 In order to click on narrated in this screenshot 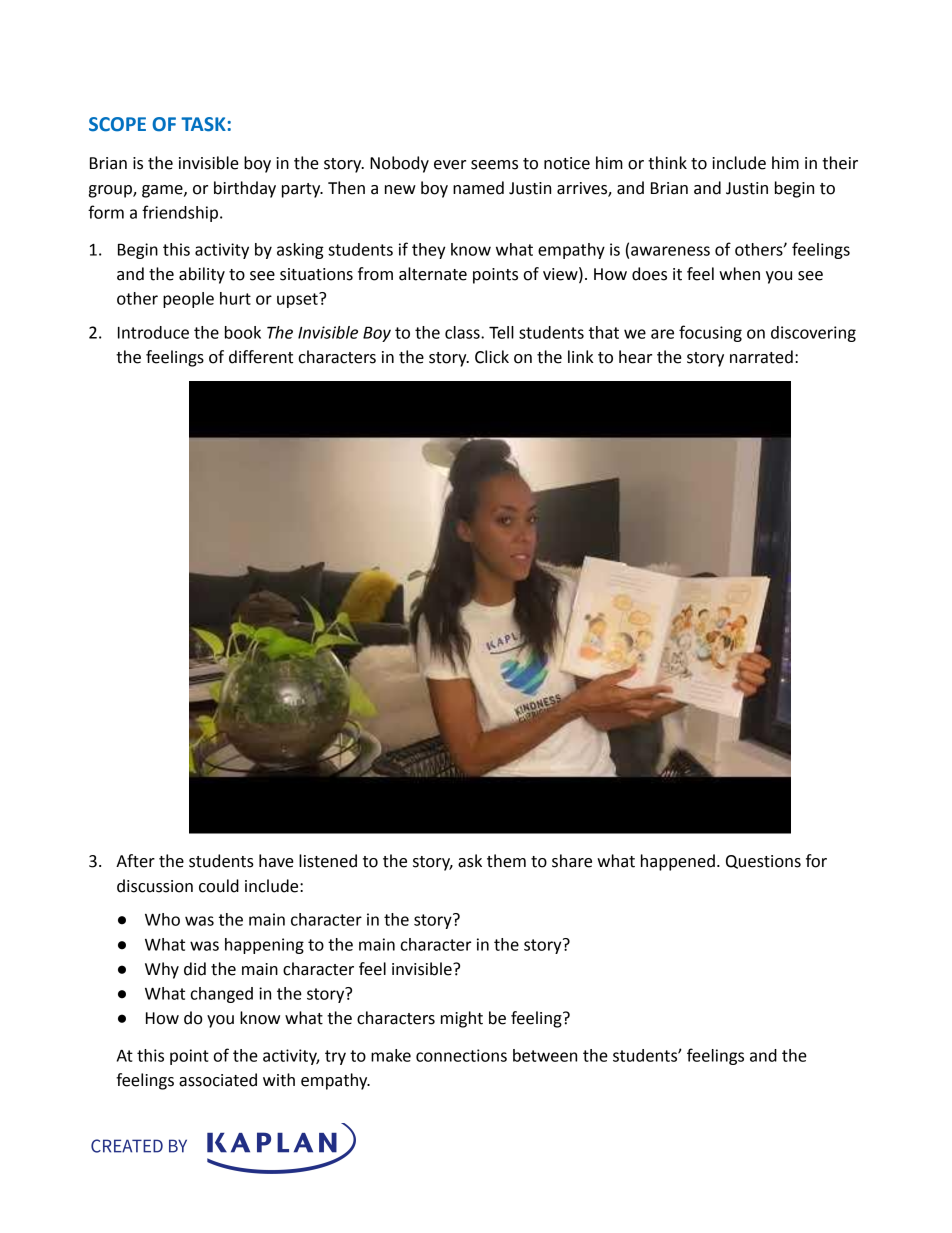, I will do `click(761, 357)`.
